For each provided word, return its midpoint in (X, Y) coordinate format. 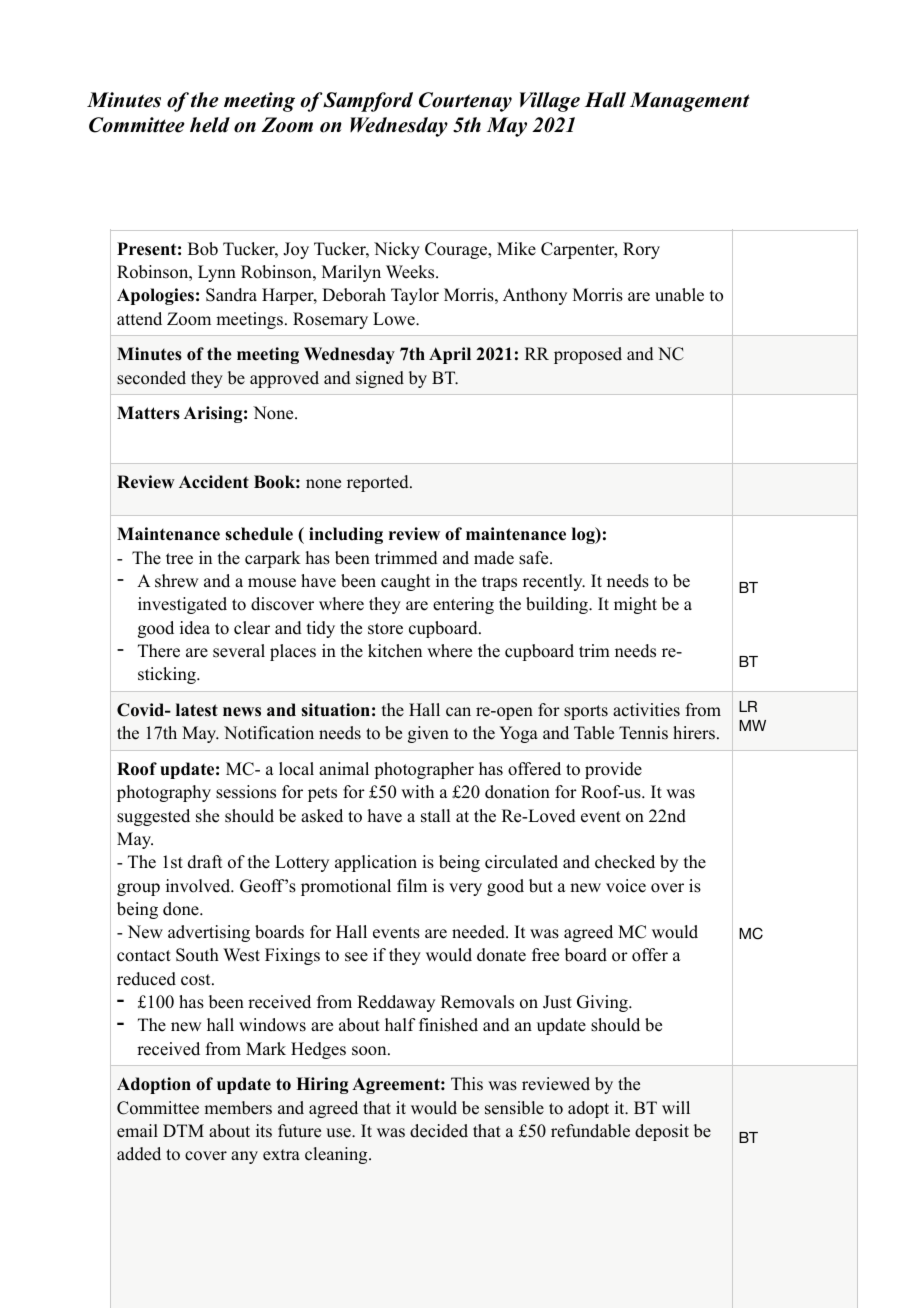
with (417, 791)
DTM (183, 1130)
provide (613, 770)
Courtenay (465, 102)
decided (439, 1131)
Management (690, 102)
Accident (214, 482)
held (210, 125)
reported (379, 483)
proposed (588, 355)
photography (164, 793)
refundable (590, 1131)
